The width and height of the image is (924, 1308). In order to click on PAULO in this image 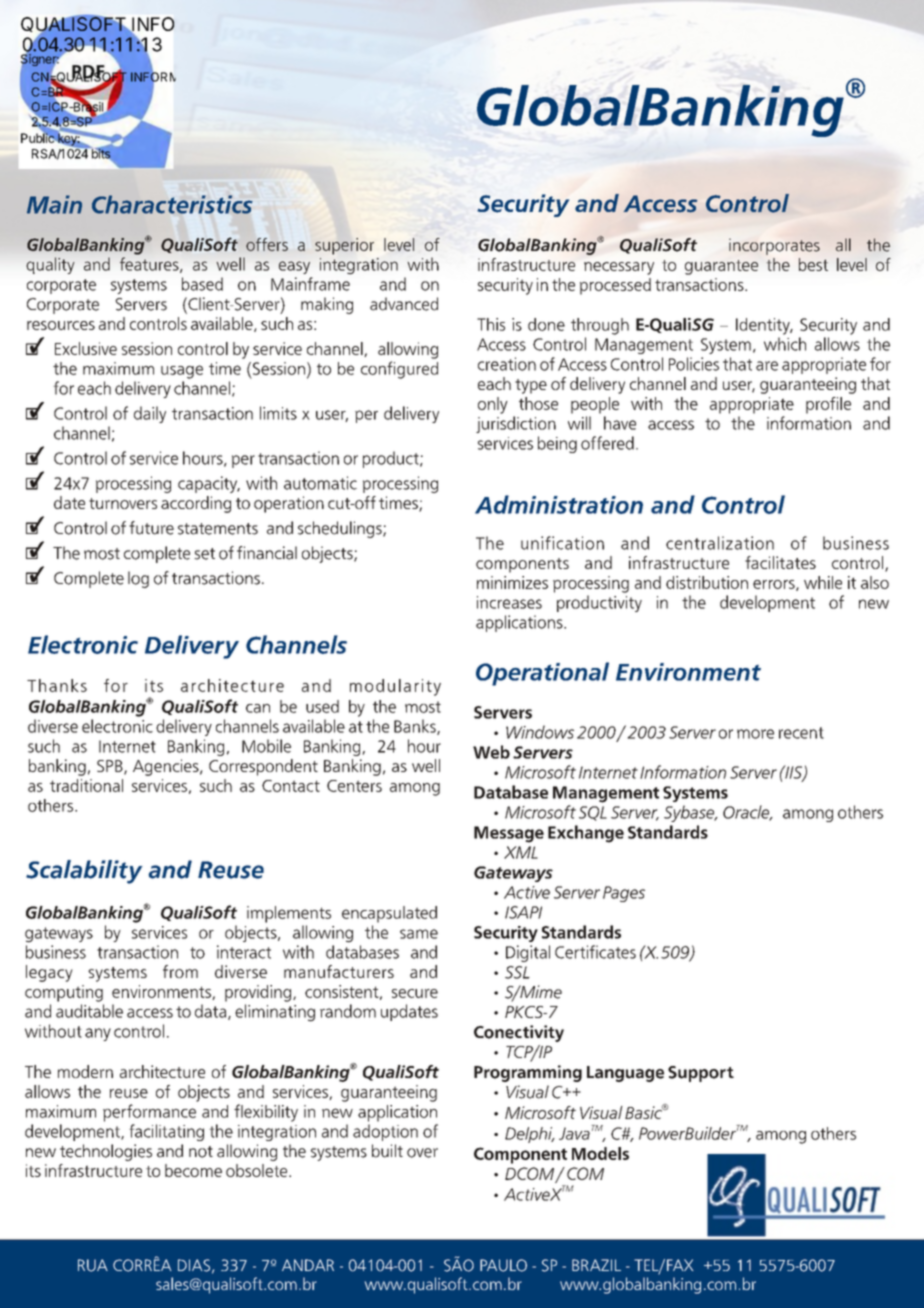, I will do `click(503, 1265)`.
